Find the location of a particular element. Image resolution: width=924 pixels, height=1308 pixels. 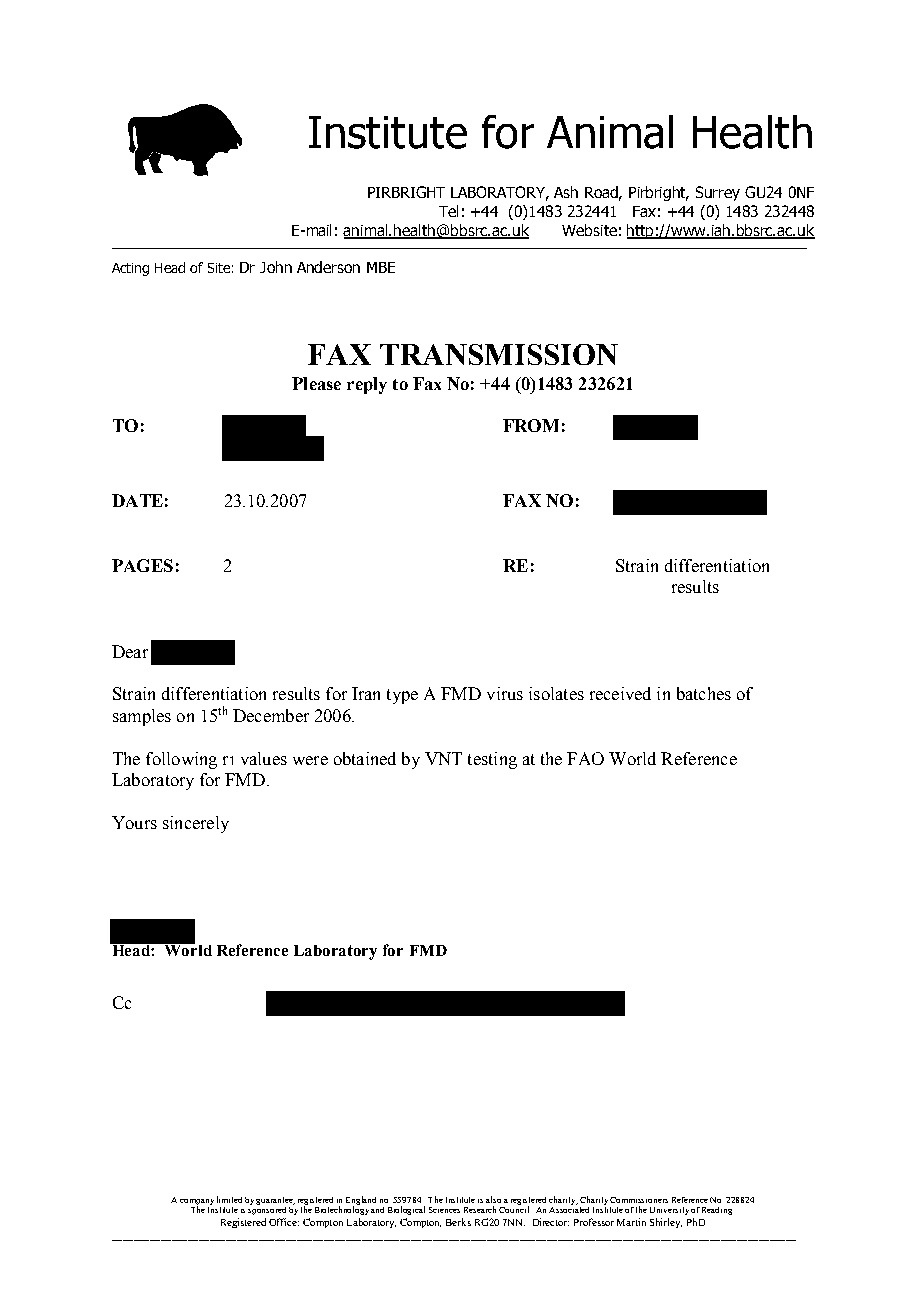

DATE is located at coordinates (137, 500).
